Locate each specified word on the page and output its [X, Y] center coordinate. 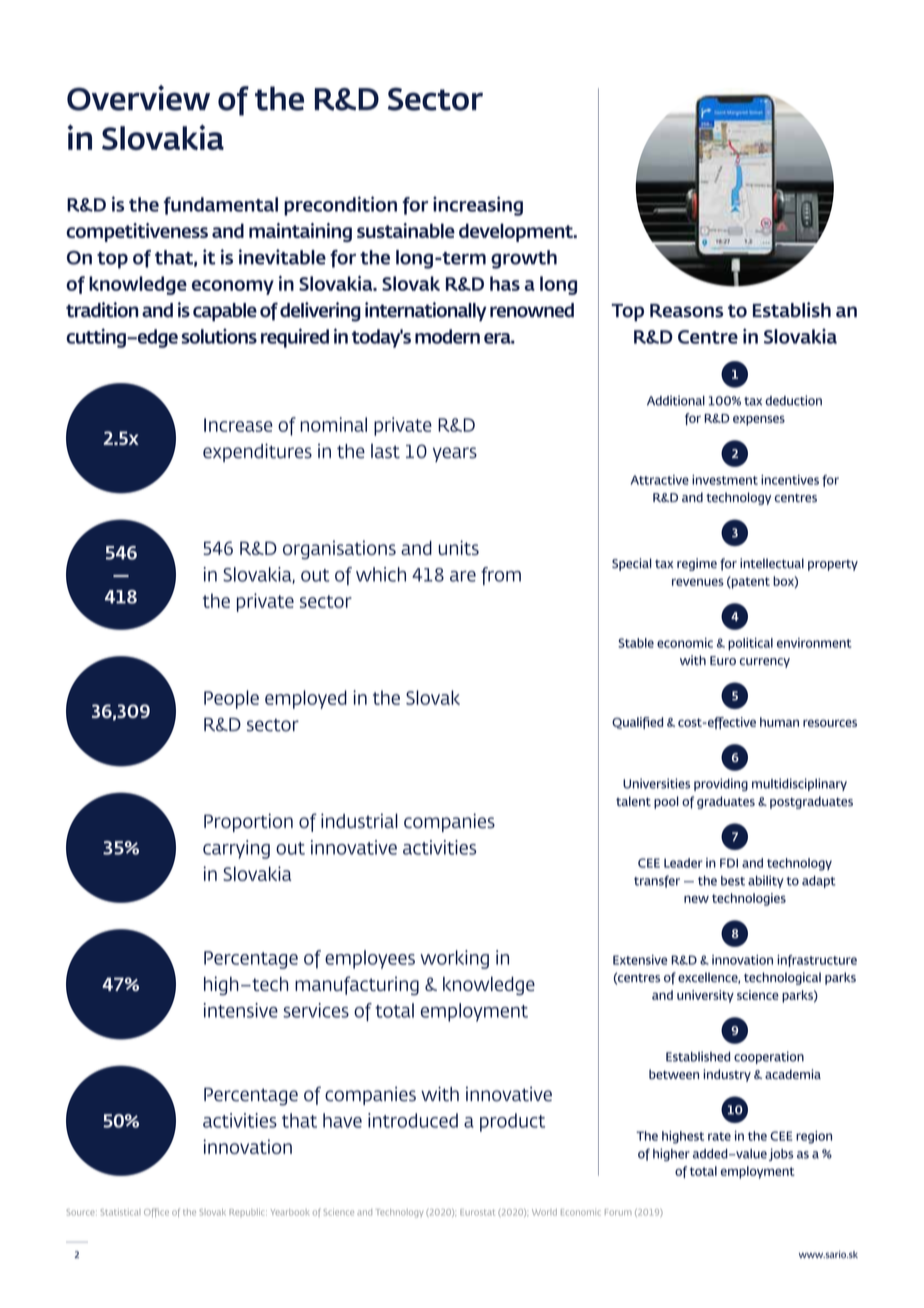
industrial [359, 820]
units [459, 547]
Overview [138, 98]
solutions [219, 336]
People [231, 699]
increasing [478, 206]
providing [721, 784]
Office [156, 1212]
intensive [241, 1010]
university [705, 996]
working [454, 959]
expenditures [257, 452]
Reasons [686, 311]
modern [447, 336]
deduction [793, 400]
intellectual [772, 563]
